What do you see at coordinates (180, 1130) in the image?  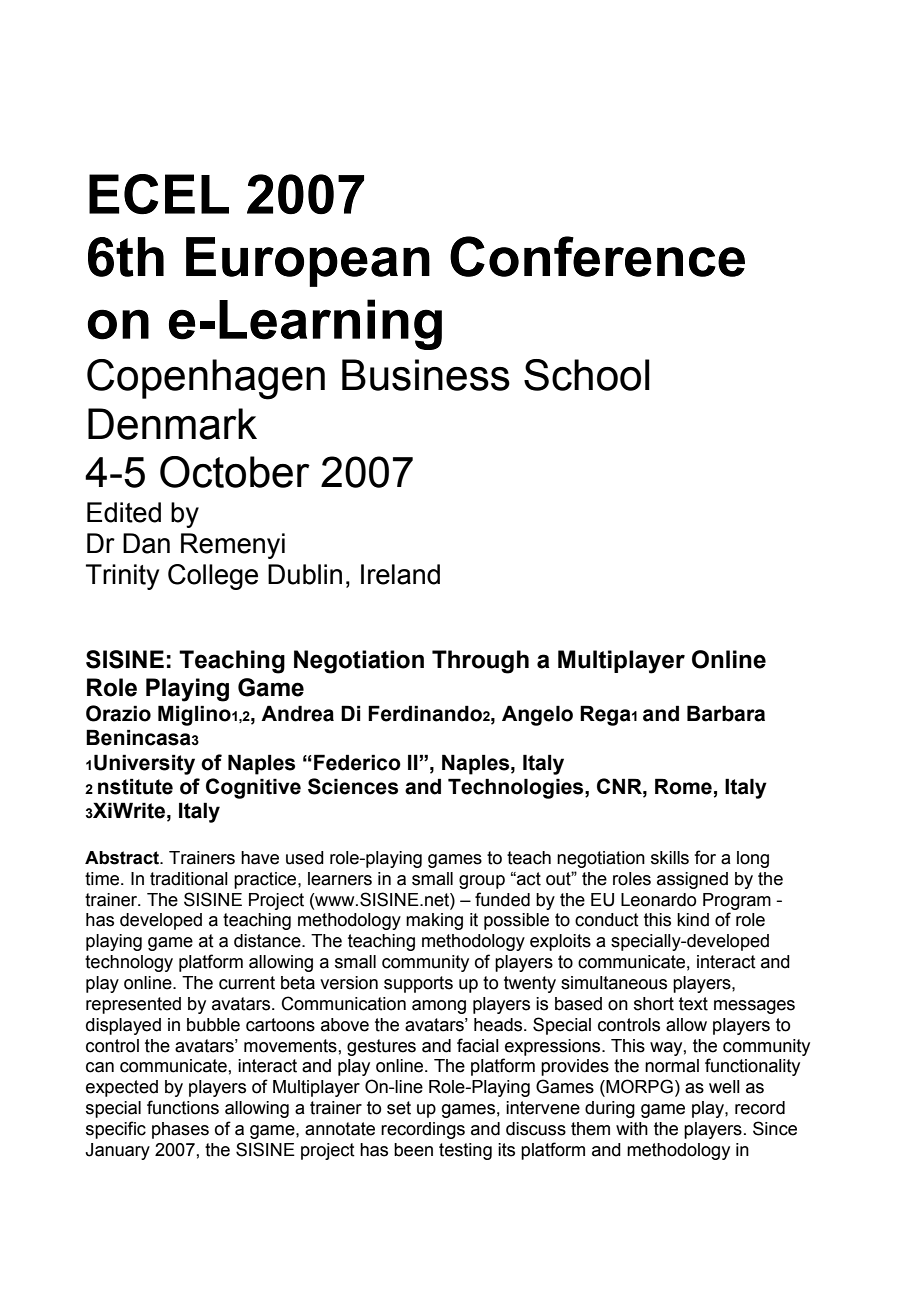 I see `phases` at bounding box center [180, 1130].
